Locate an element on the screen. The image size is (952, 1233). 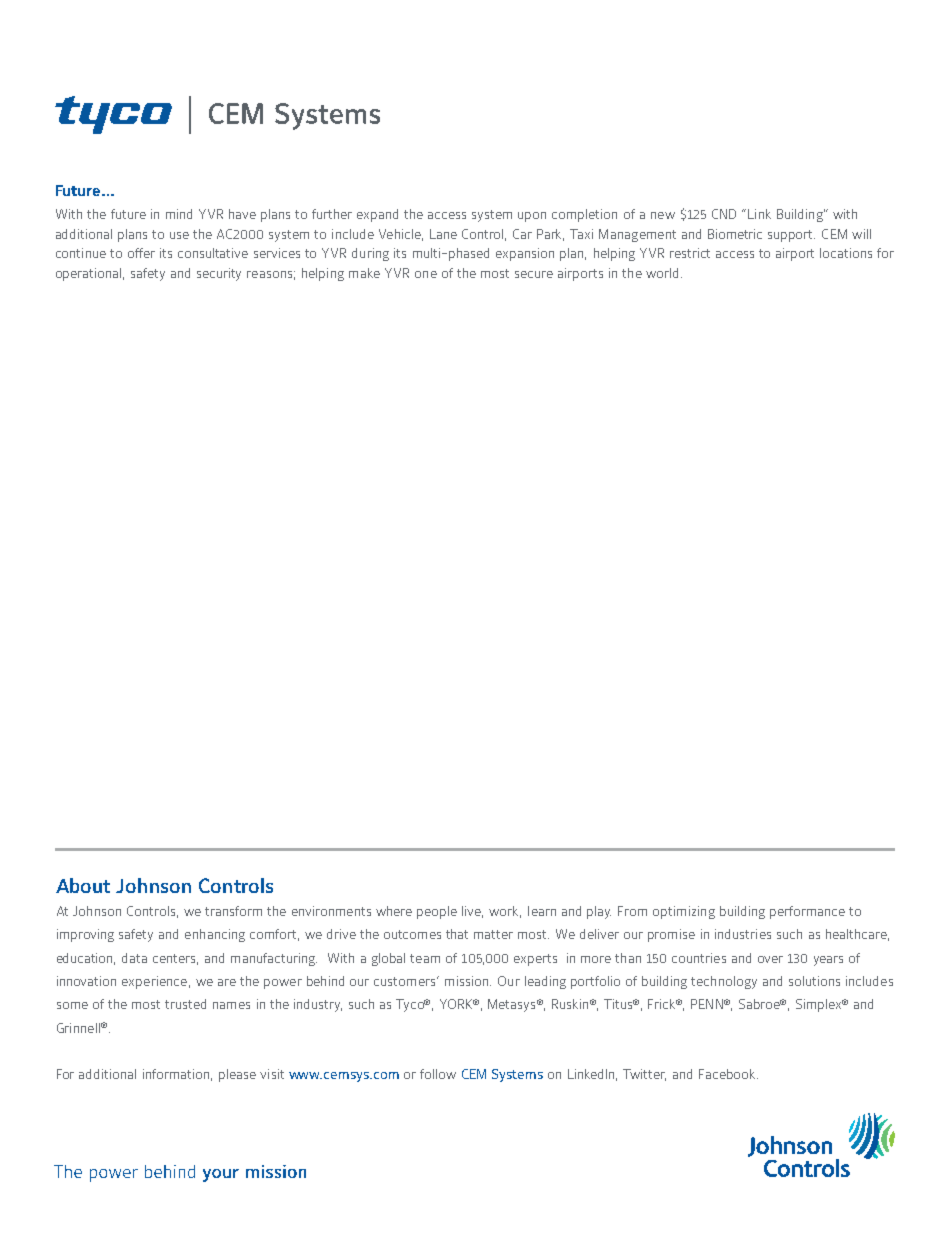
performance is located at coordinates (807, 912).
